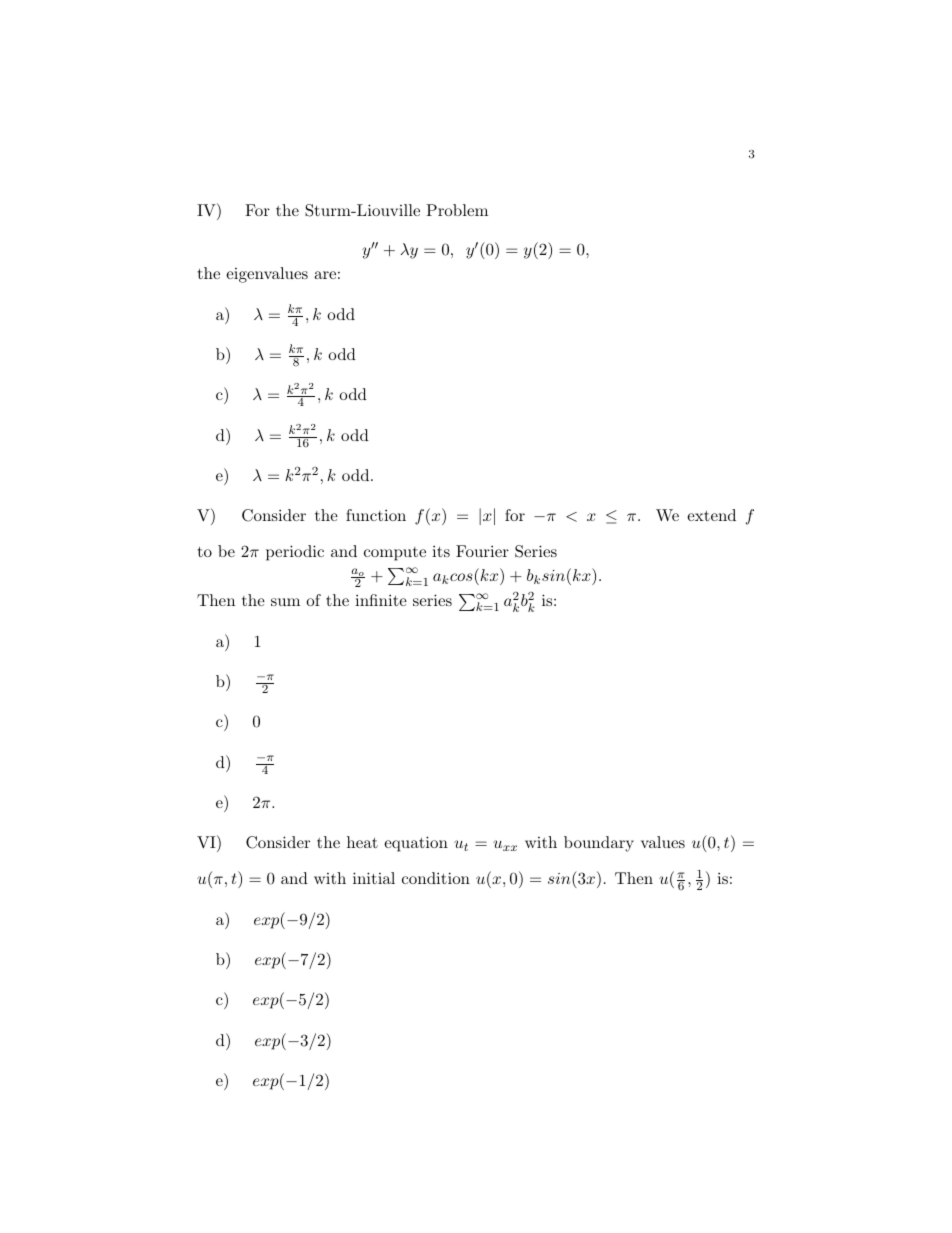 Image resolution: width=952 pixels, height=1233 pixels. I want to click on heat, so click(362, 842).
